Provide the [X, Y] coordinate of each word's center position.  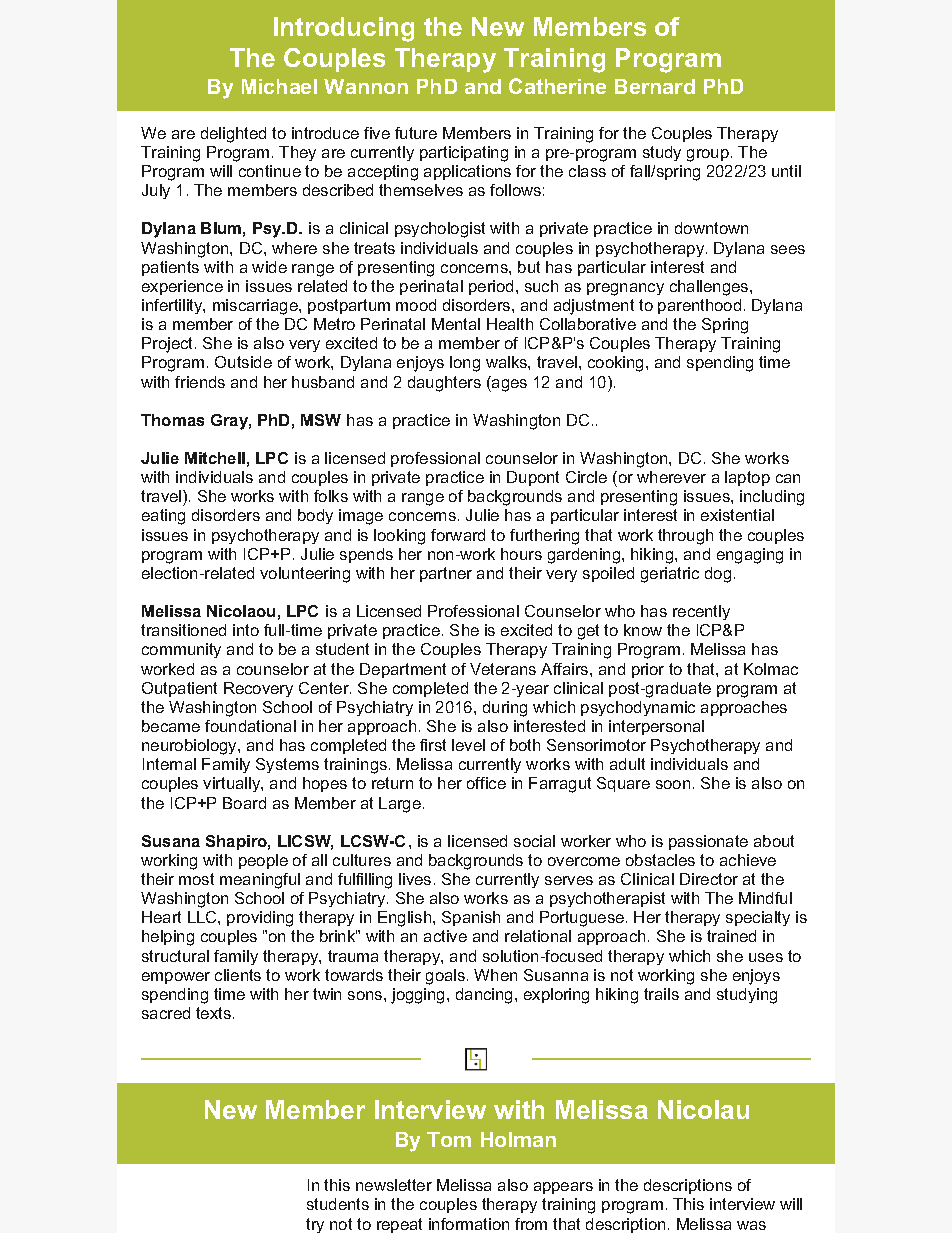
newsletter [394, 1185]
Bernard [655, 86]
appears [563, 1188]
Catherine [557, 86]
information [469, 1224]
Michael [279, 86]
